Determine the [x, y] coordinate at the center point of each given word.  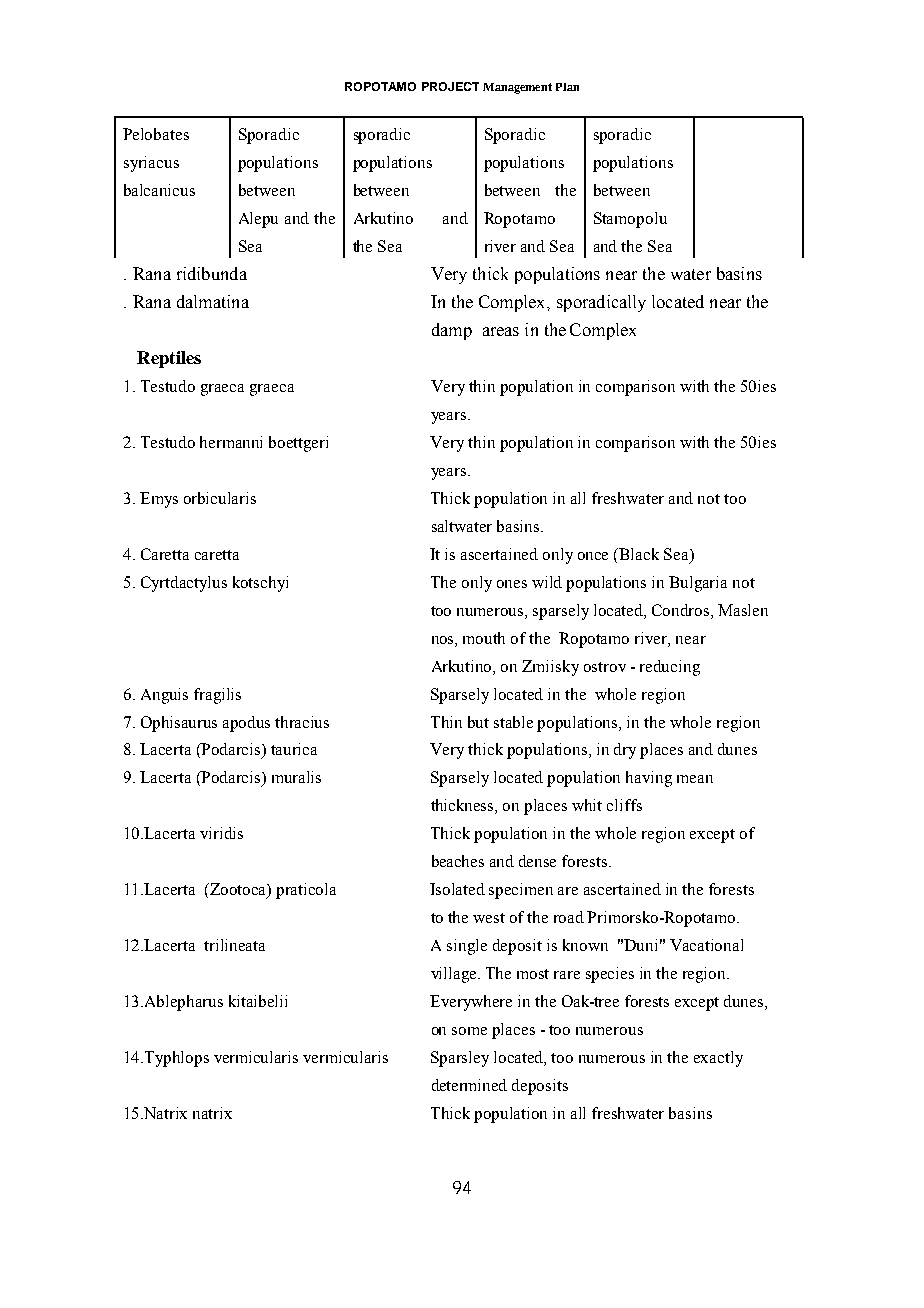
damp [452, 331]
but [478, 722]
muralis [296, 777]
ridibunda [212, 273]
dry [625, 751]
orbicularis [220, 498]
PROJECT [450, 86]
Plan [567, 87]
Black [639, 554]
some [469, 1031]
